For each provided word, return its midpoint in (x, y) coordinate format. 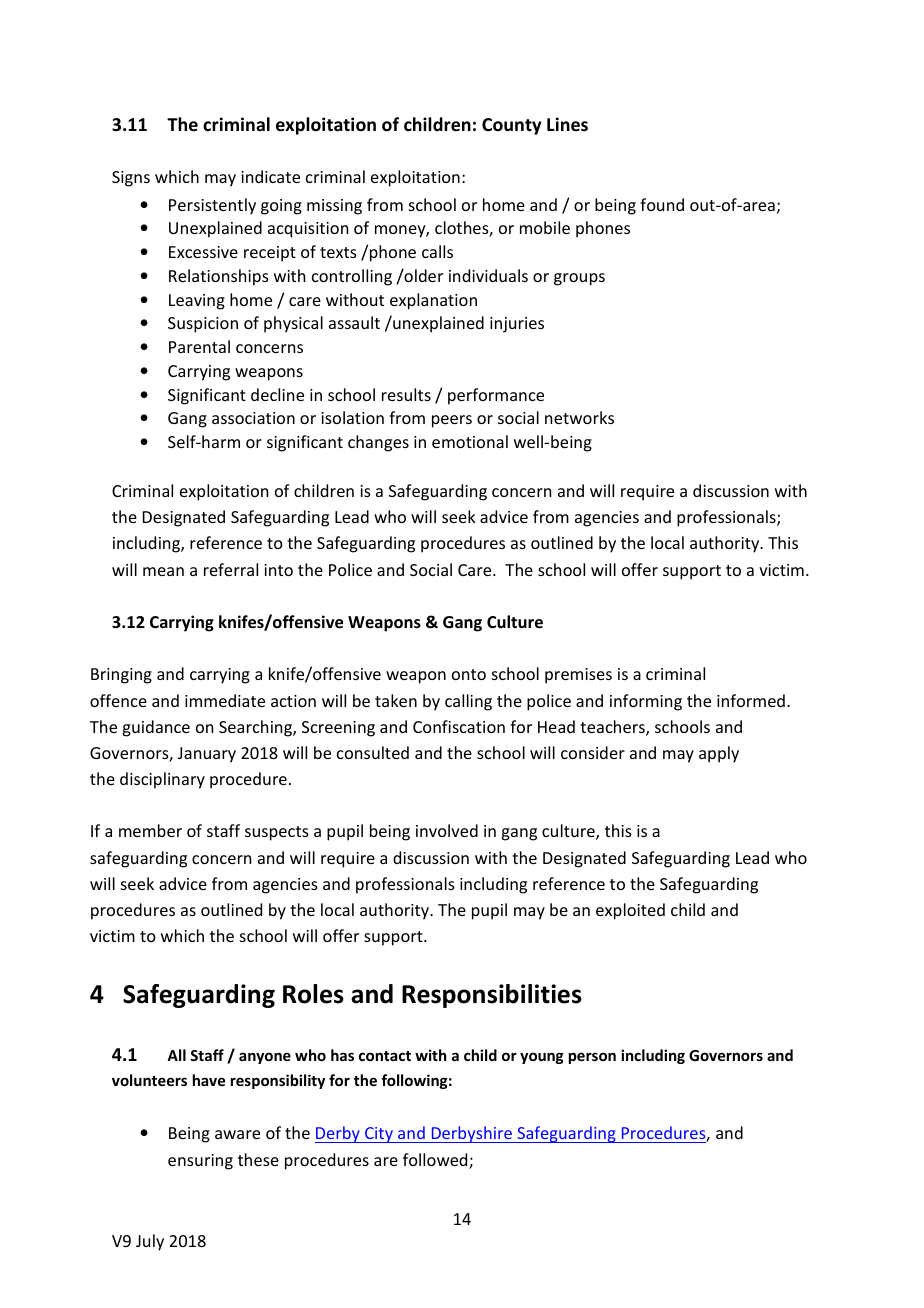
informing (646, 702)
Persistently (212, 206)
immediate (225, 700)
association (253, 418)
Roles (313, 994)
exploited (630, 911)
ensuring (200, 1162)
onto (469, 674)
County (511, 126)
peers (452, 421)
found (662, 204)
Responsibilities (492, 996)
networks (579, 417)
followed (436, 1161)
